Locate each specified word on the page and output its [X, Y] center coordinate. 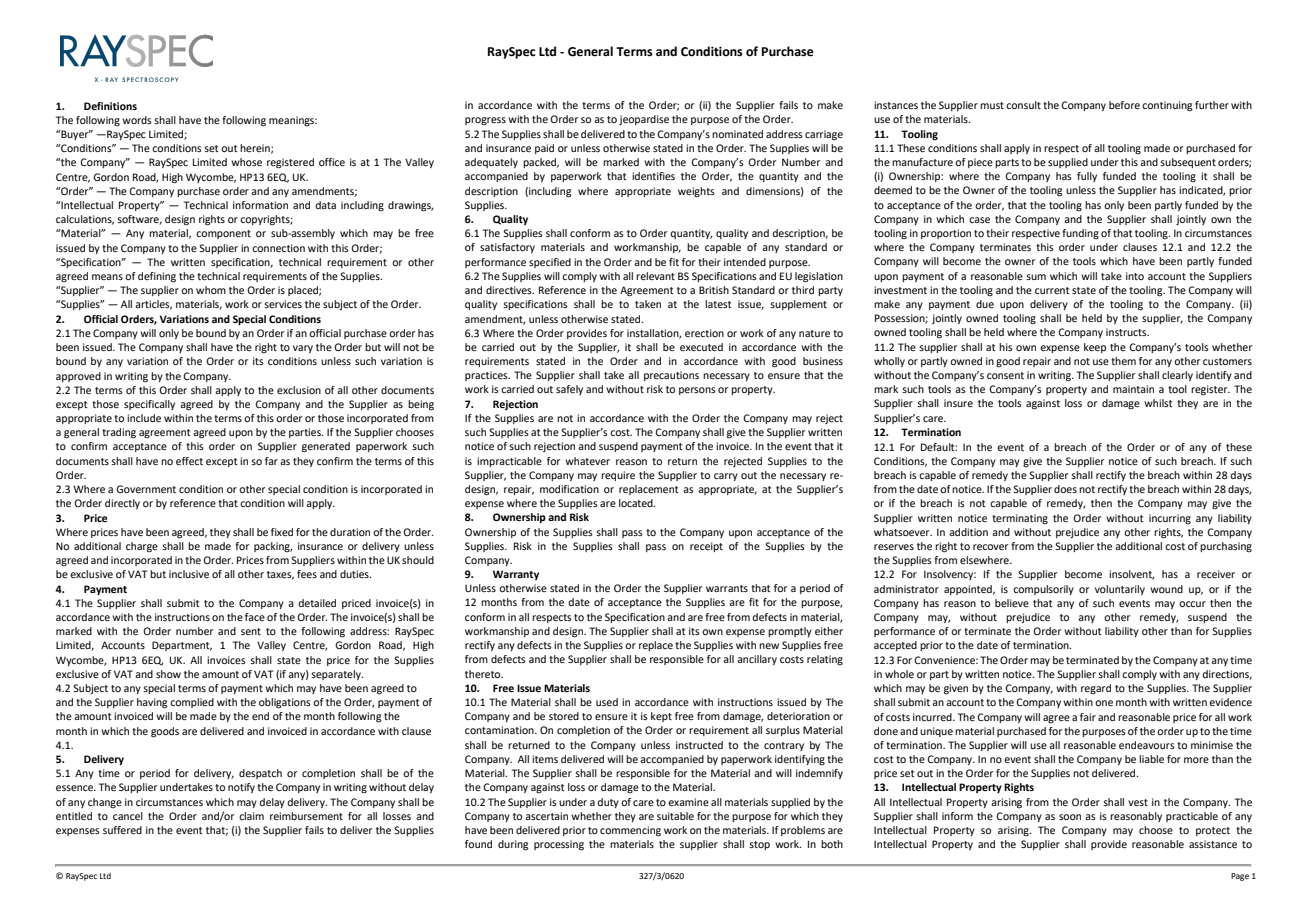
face [255, 617]
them [1123, 361]
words [137, 120]
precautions [671, 376]
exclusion [299, 390]
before [1124, 105]
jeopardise [644, 120]
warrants [727, 588]
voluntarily [1120, 590]
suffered [122, 830]
